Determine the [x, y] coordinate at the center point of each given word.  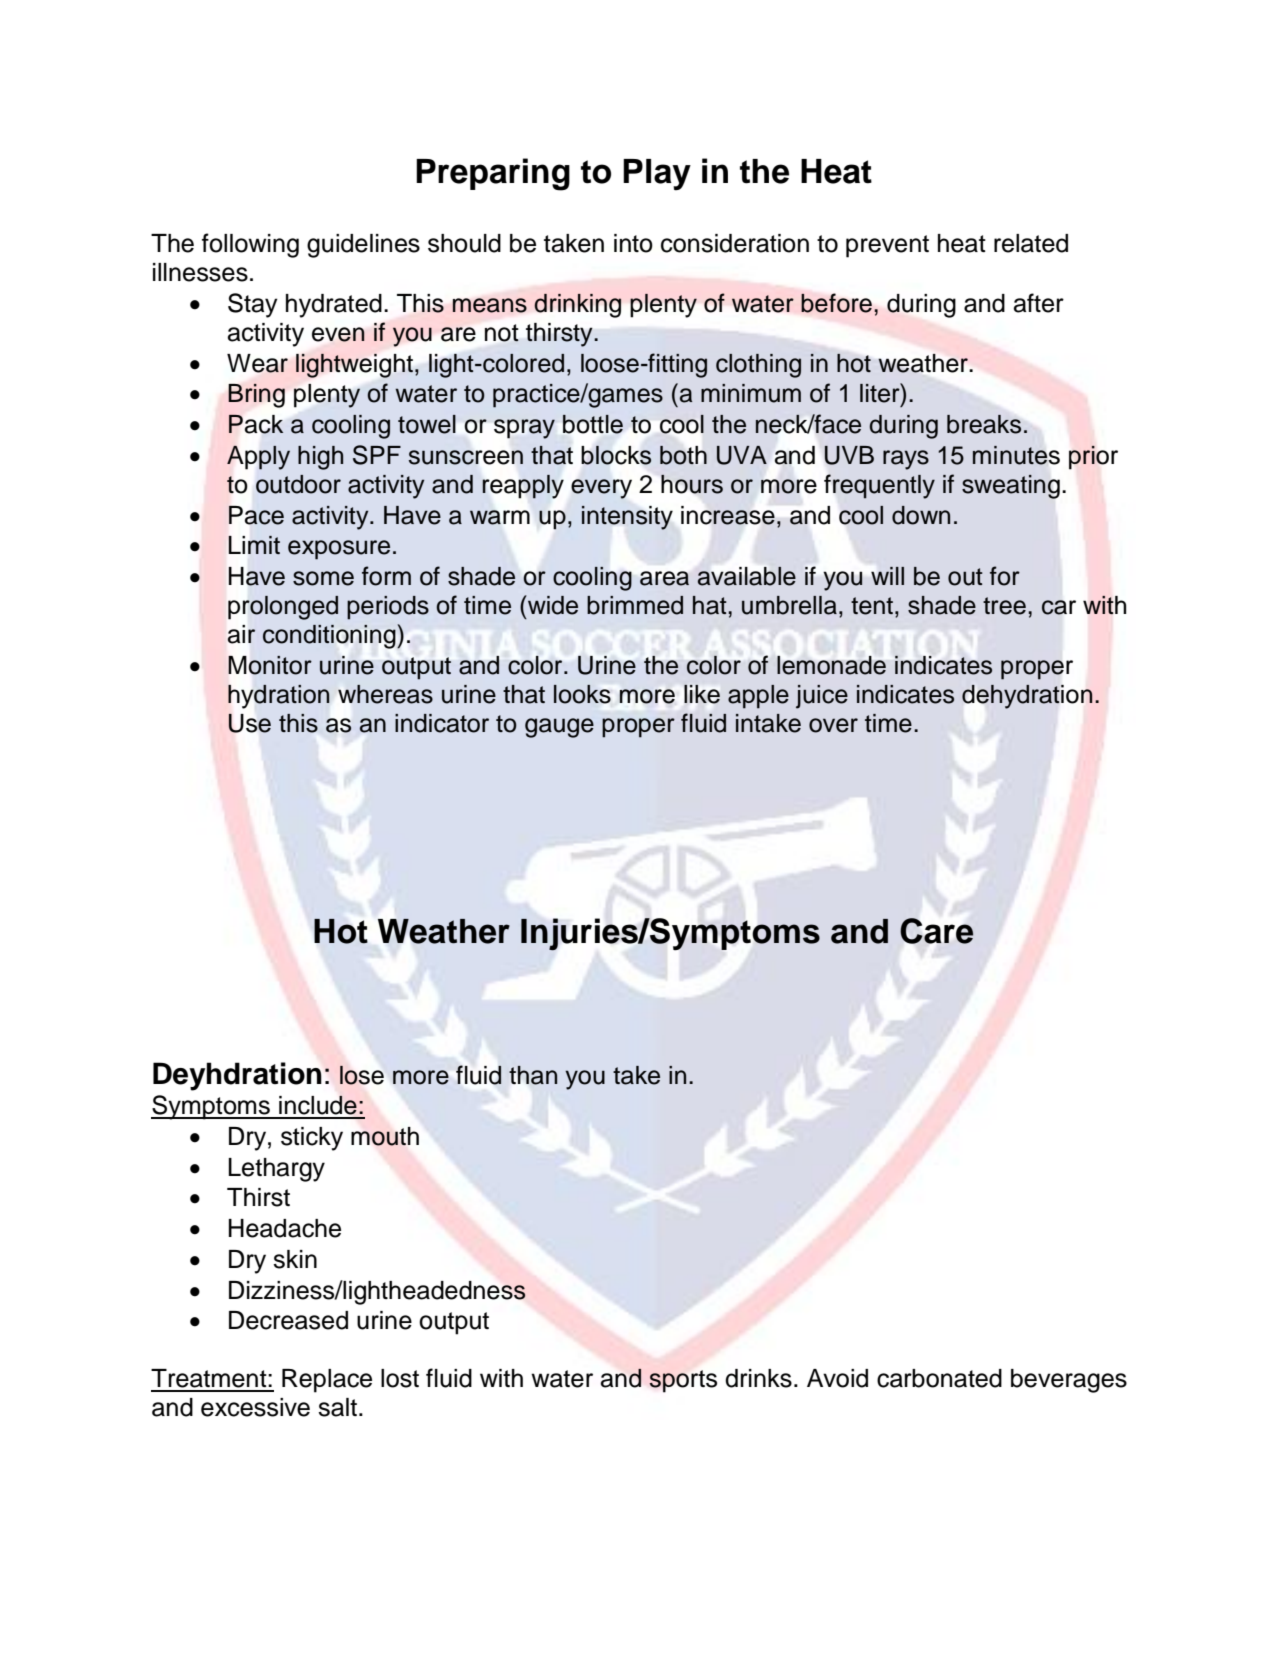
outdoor [298, 484]
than [533, 1075]
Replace [327, 1381]
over [833, 725]
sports [683, 1381]
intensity [627, 518]
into [633, 243]
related [1031, 243]
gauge [559, 728]
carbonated [939, 1378]
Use [250, 723]
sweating [1011, 487]
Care [936, 931]
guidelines [363, 246]
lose [362, 1075]
